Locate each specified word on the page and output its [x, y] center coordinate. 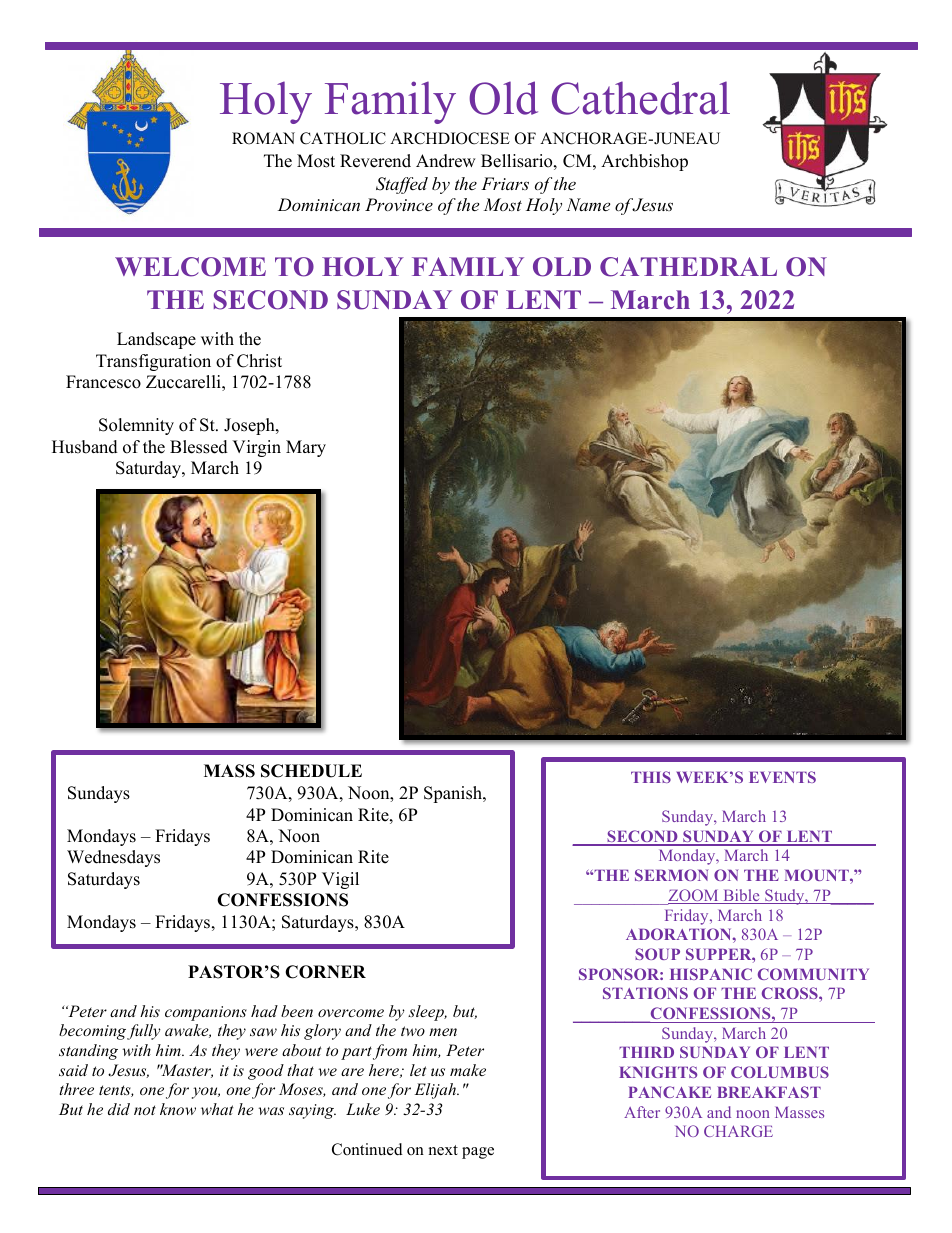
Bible [741, 896]
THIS [651, 777]
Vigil [340, 880]
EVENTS [782, 777]
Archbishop [644, 162]
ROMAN [263, 138]
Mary [306, 448]
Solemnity [136, 426]
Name [588, 204]
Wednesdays [113, 858]
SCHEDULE [311, 771]
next [443, 1150]
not [145, 1110]
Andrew [446, 161]
